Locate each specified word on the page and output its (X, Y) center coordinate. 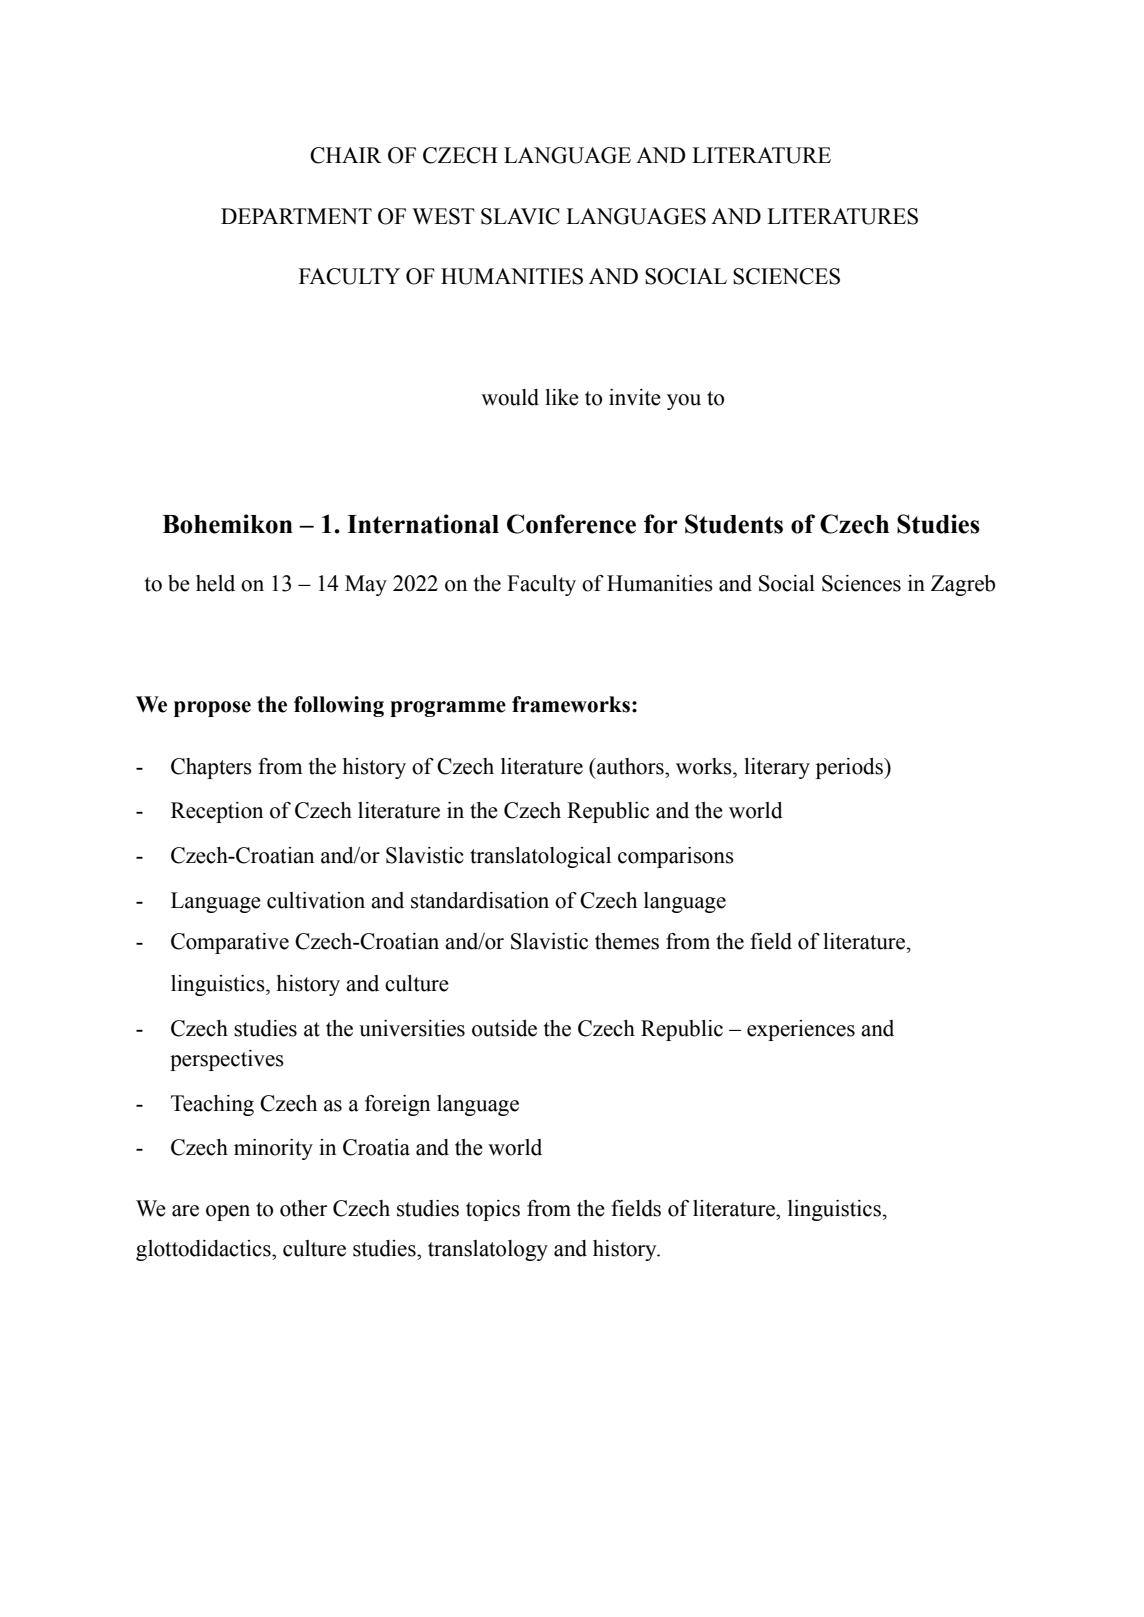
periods (850, 768)
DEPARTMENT (296, 216)
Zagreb (963, 585)
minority (273, 1149)
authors (630, 766)
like (562, 397)
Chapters (211, 768)
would (510, 397)
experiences (801, 1030)
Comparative (230, 943)
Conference (571, 524)
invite (635, 397)
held (215, 583)
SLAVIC (520, 216)
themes (627, 941)
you (684, 402)
